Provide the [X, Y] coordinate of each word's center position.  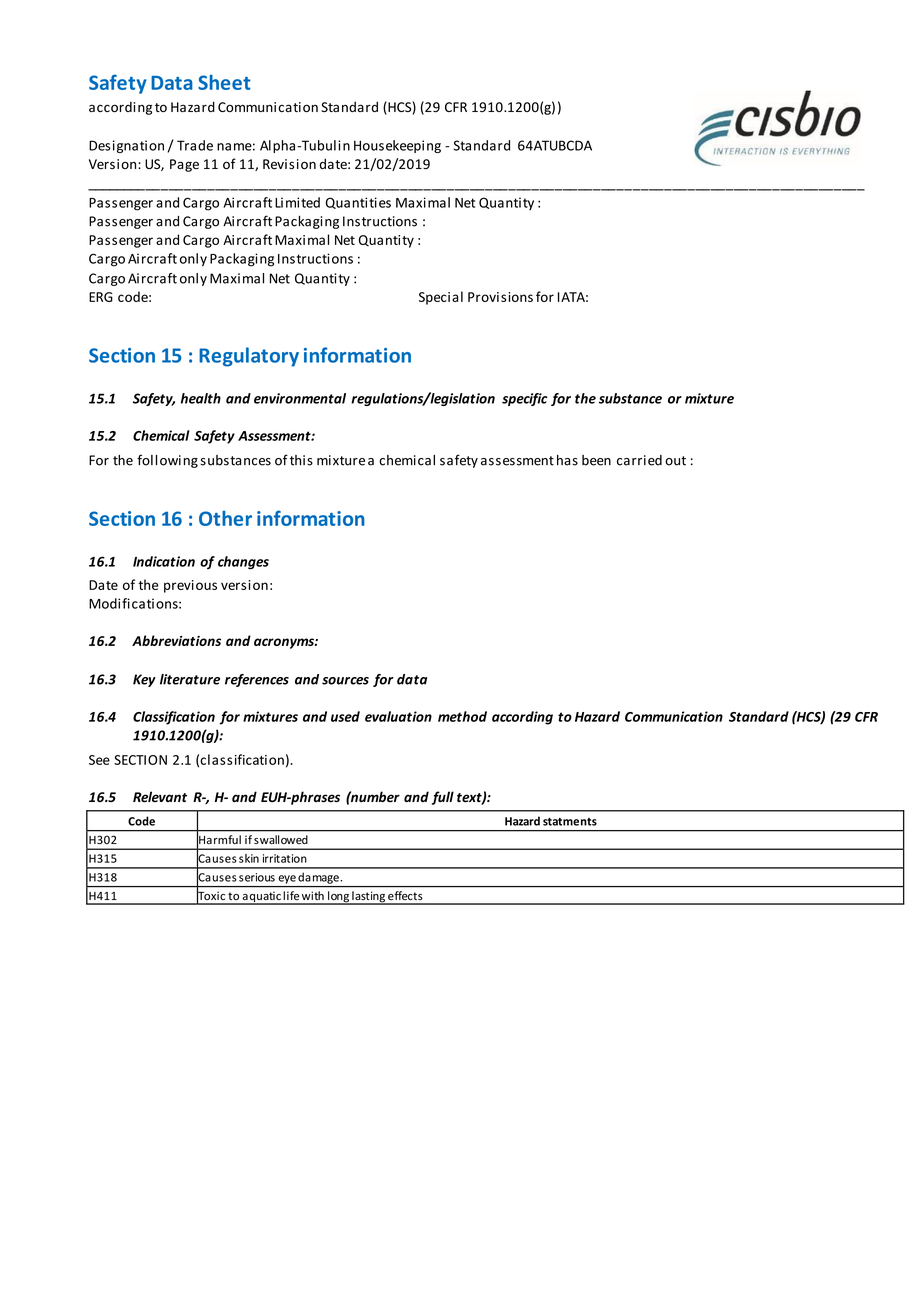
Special [441, 298]
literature [190, 679]
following [167, 461]
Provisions [500, 297]
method [462, 716]
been [596, 460]
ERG [101, 297]
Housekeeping [397, 146]
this [301, 460]
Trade [195, 145]
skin [249, 858]
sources [345, 681]
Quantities [358, 203]
